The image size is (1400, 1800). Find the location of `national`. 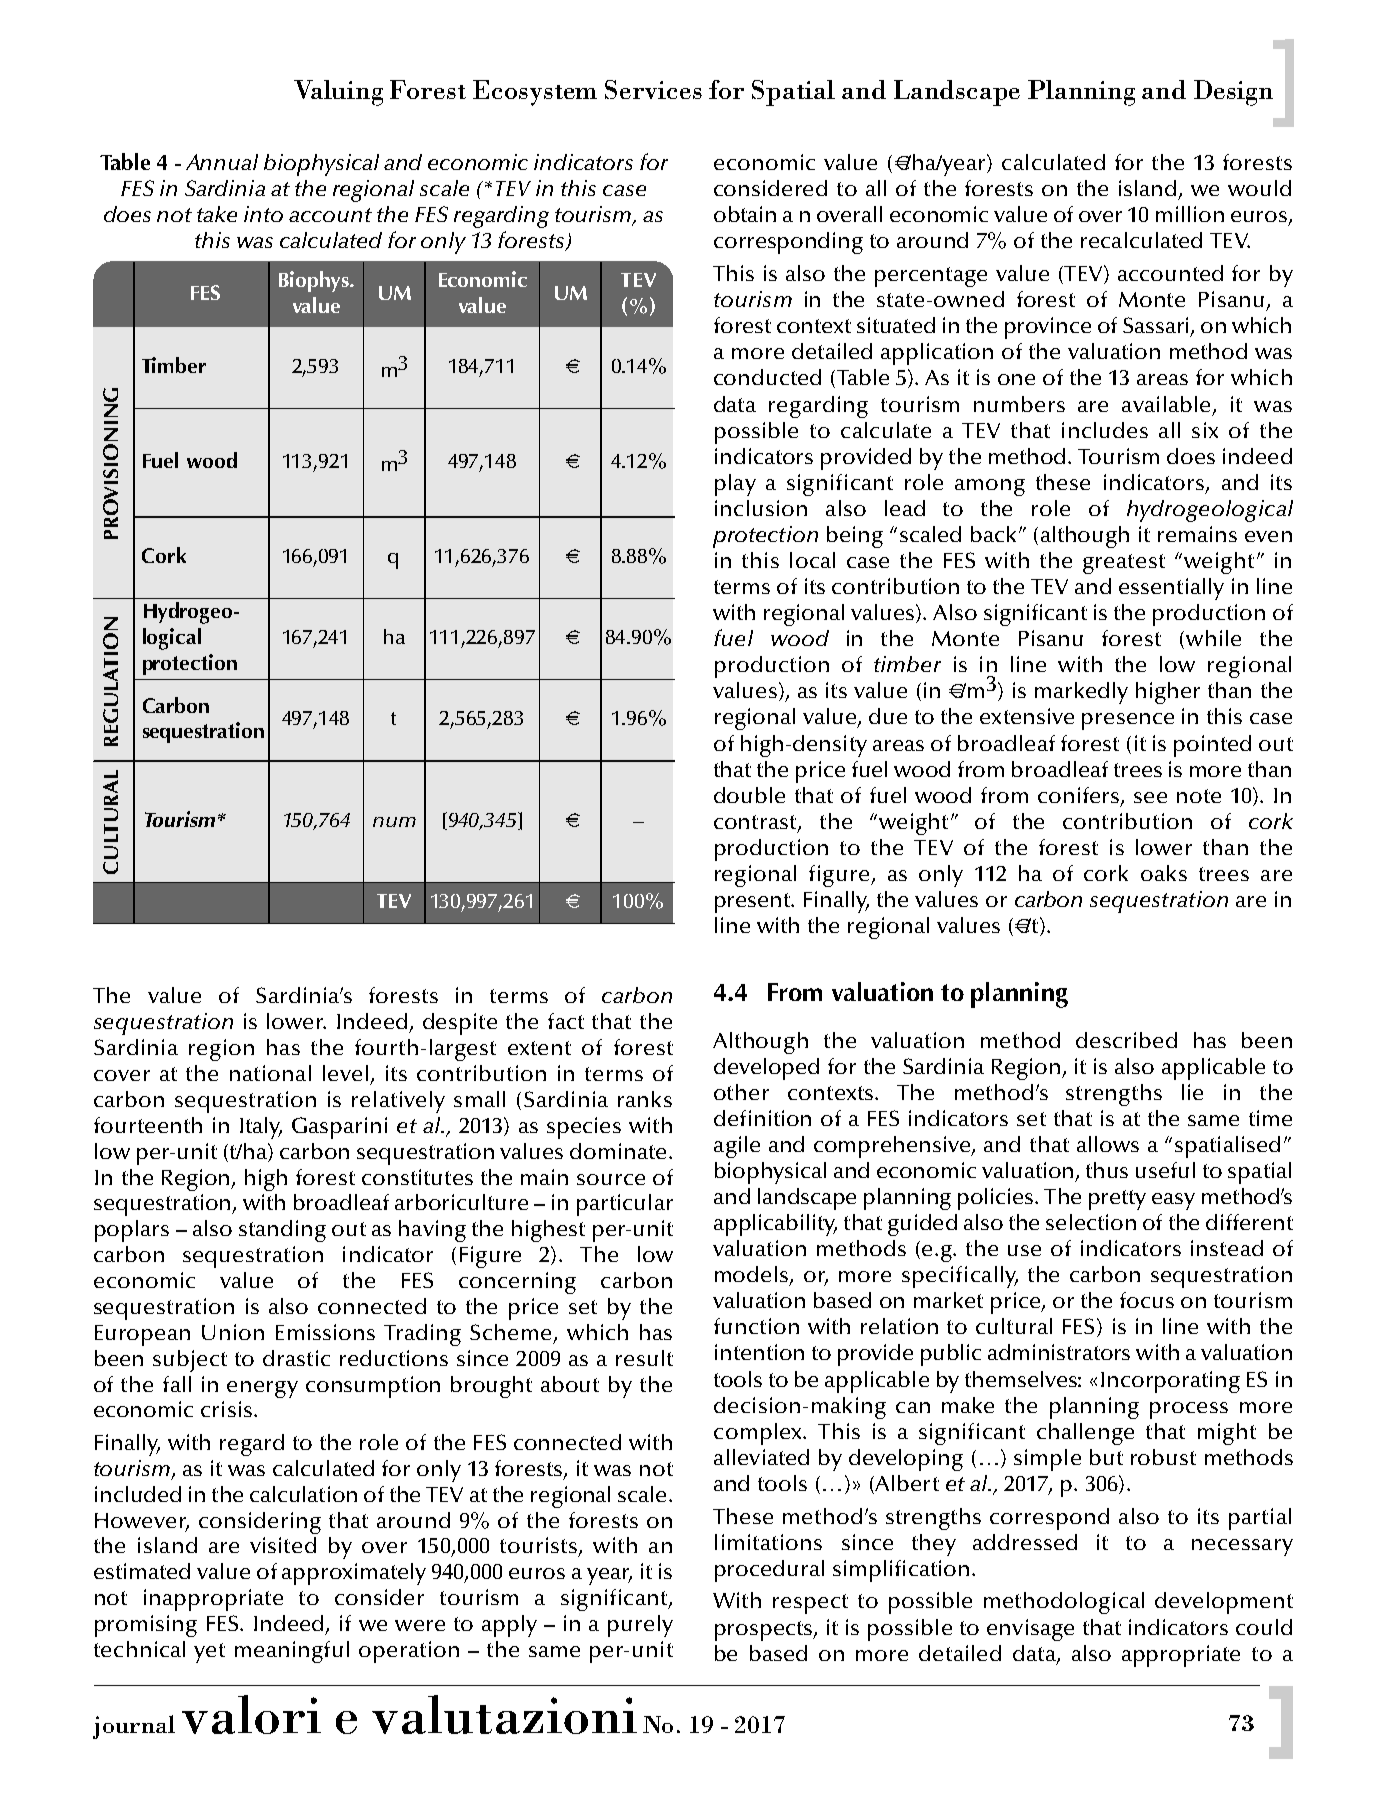

national is located at coordinates (270, 1073).
